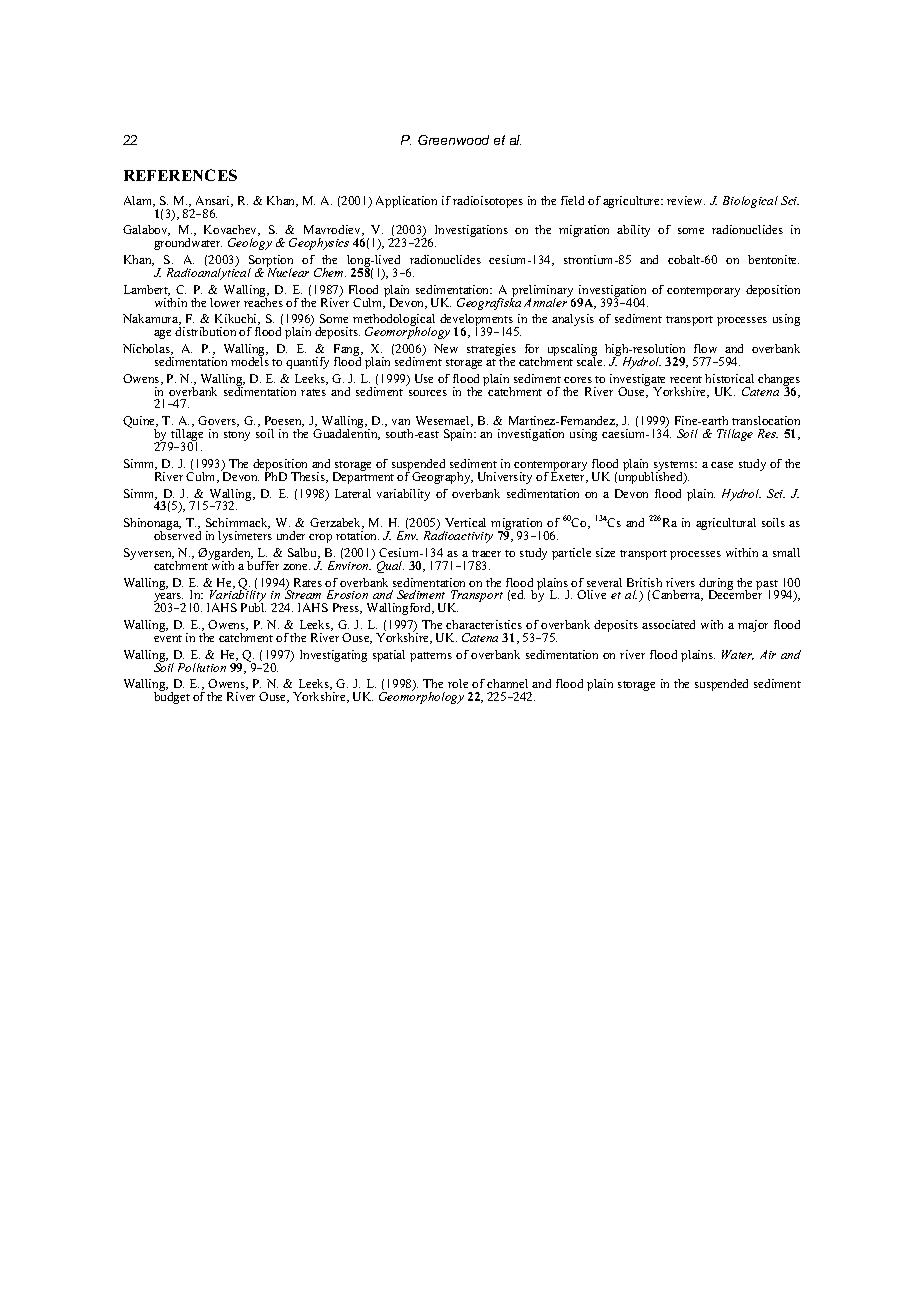  I want to click on translocation, so click(766, 420).
